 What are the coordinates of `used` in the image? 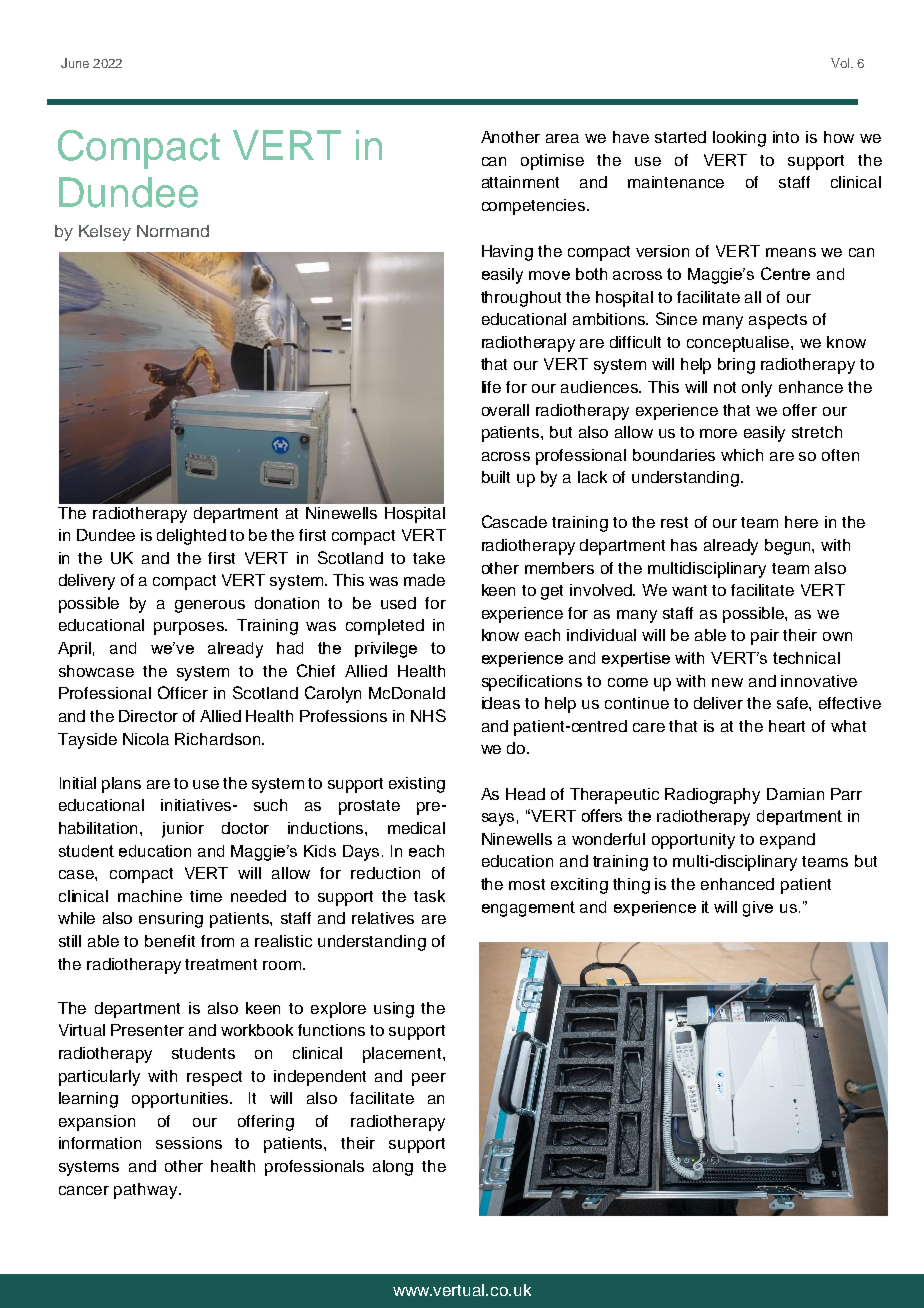 It's located at (398, 603).
